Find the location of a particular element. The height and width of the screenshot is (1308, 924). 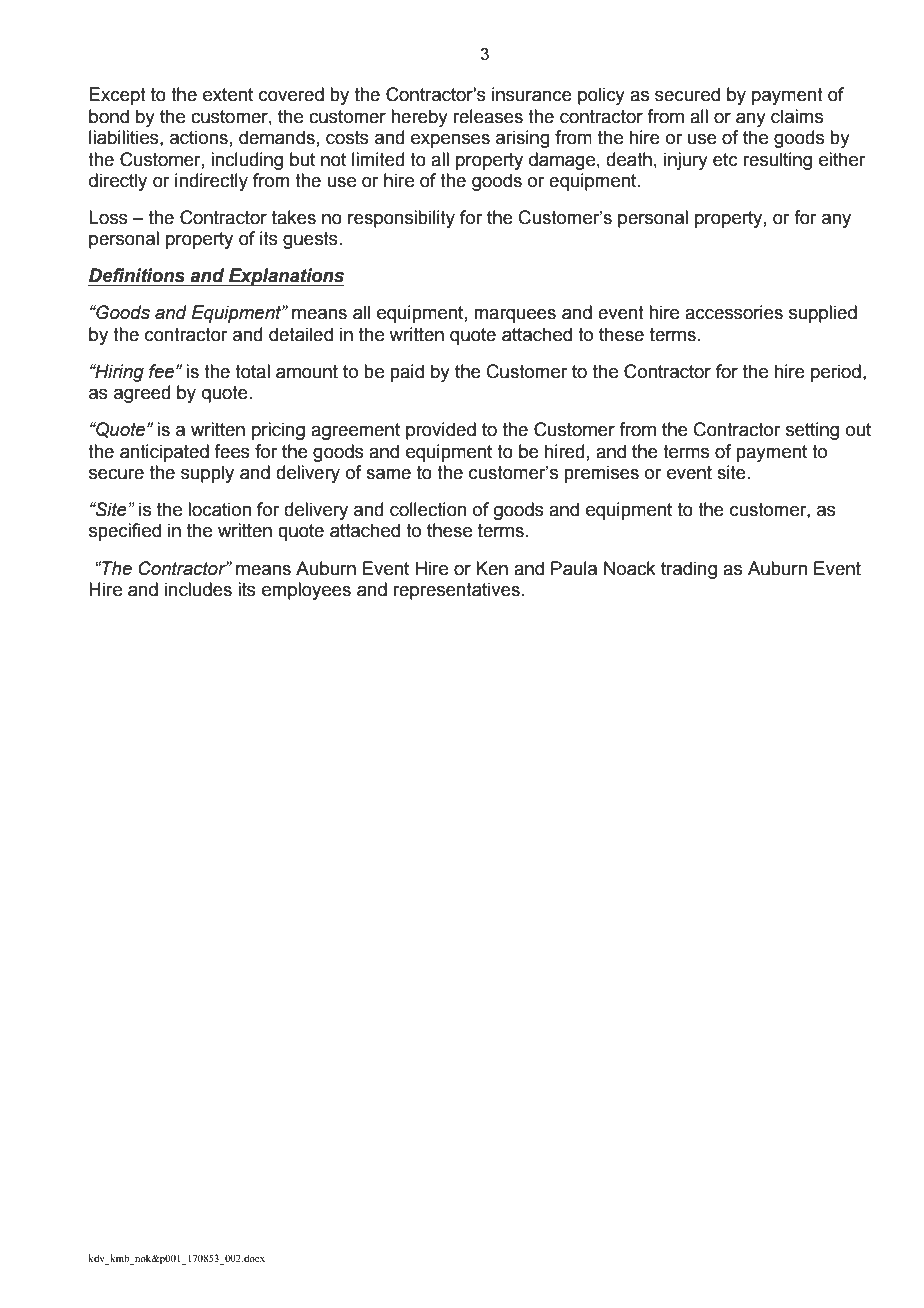

extent is located at coordinates (228, 95).
